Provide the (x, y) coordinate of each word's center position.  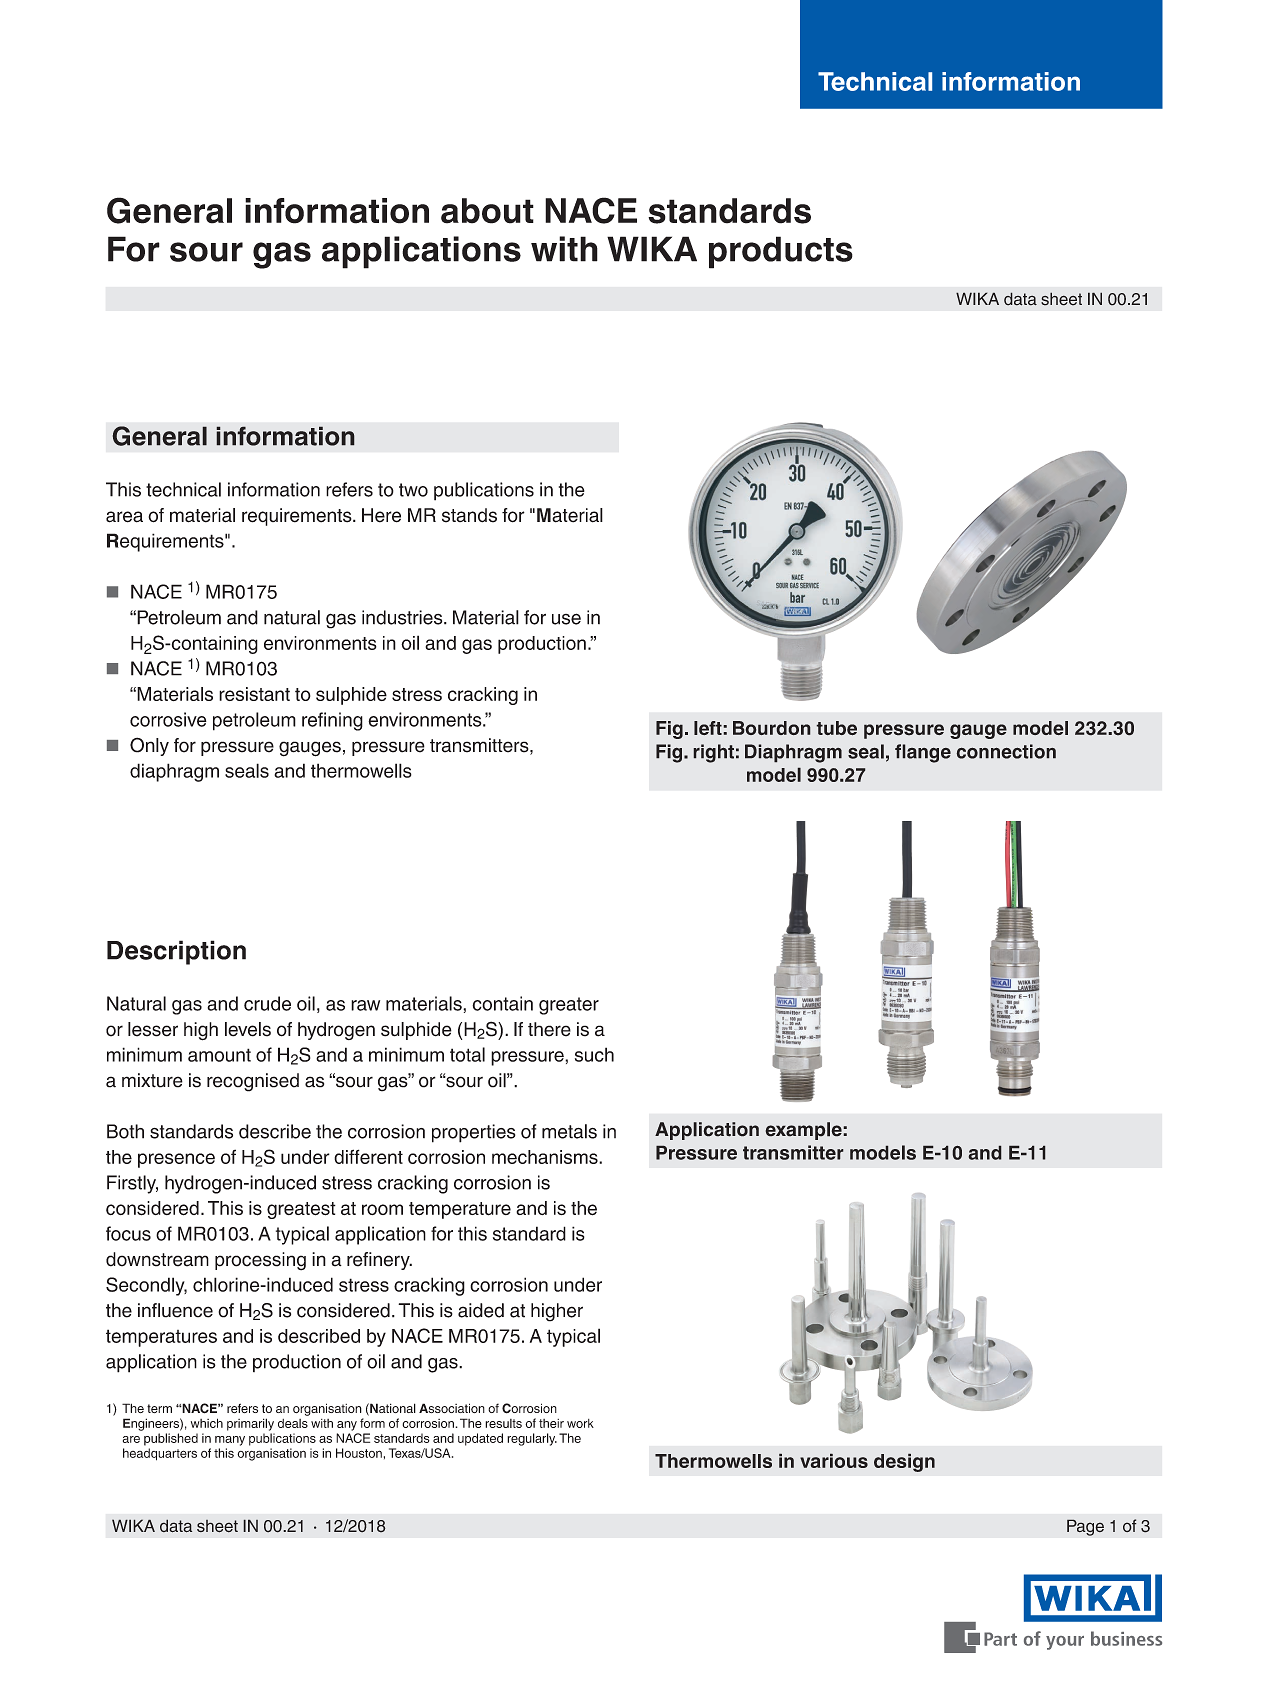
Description (176, 952)
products (781, 252)
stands (469, 515)
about (487, 211)
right (713, 753)
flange (923, 753)
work (580, 1423)
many (230, 1441)
